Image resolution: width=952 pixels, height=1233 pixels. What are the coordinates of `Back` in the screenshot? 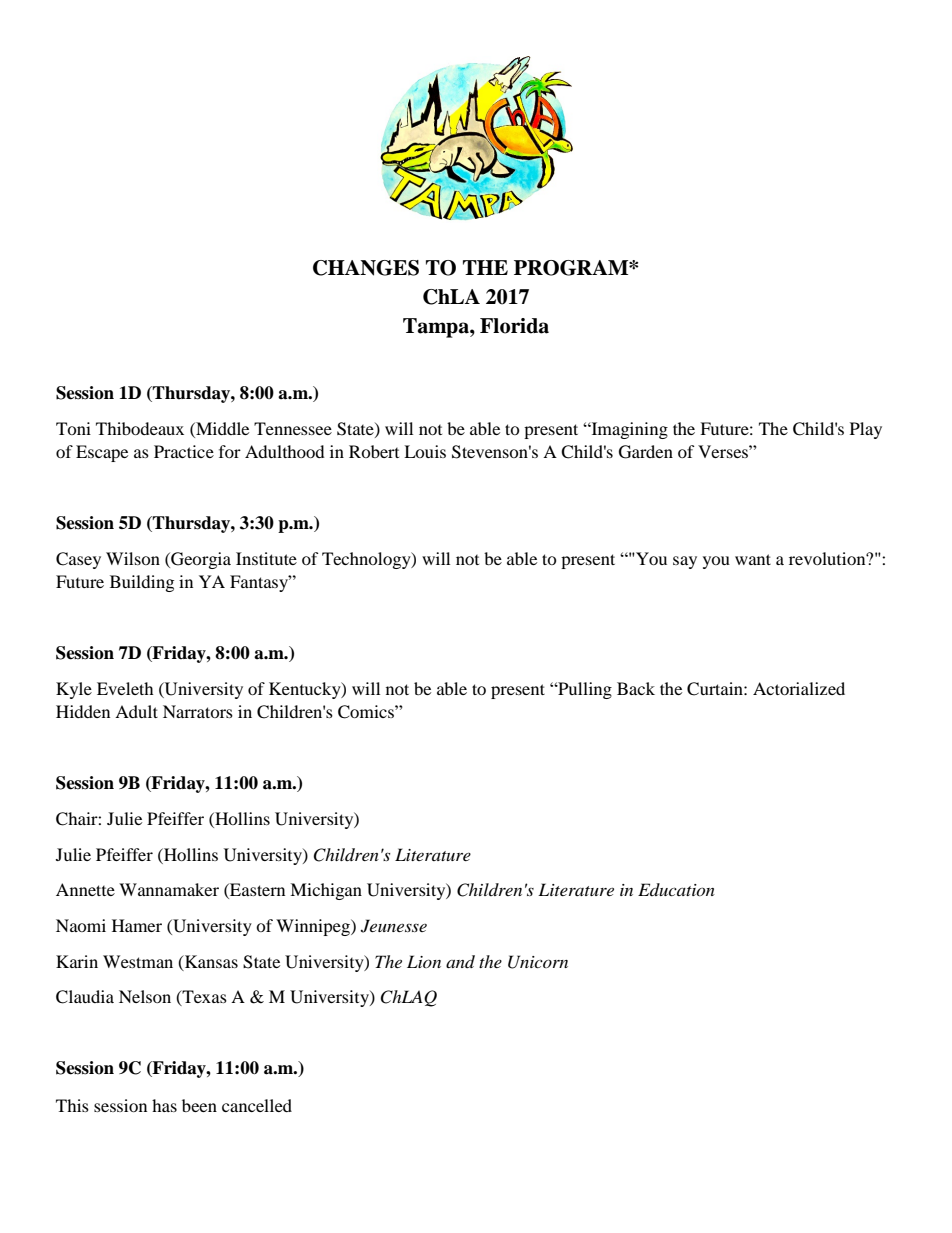 It's located at (636, 688).
